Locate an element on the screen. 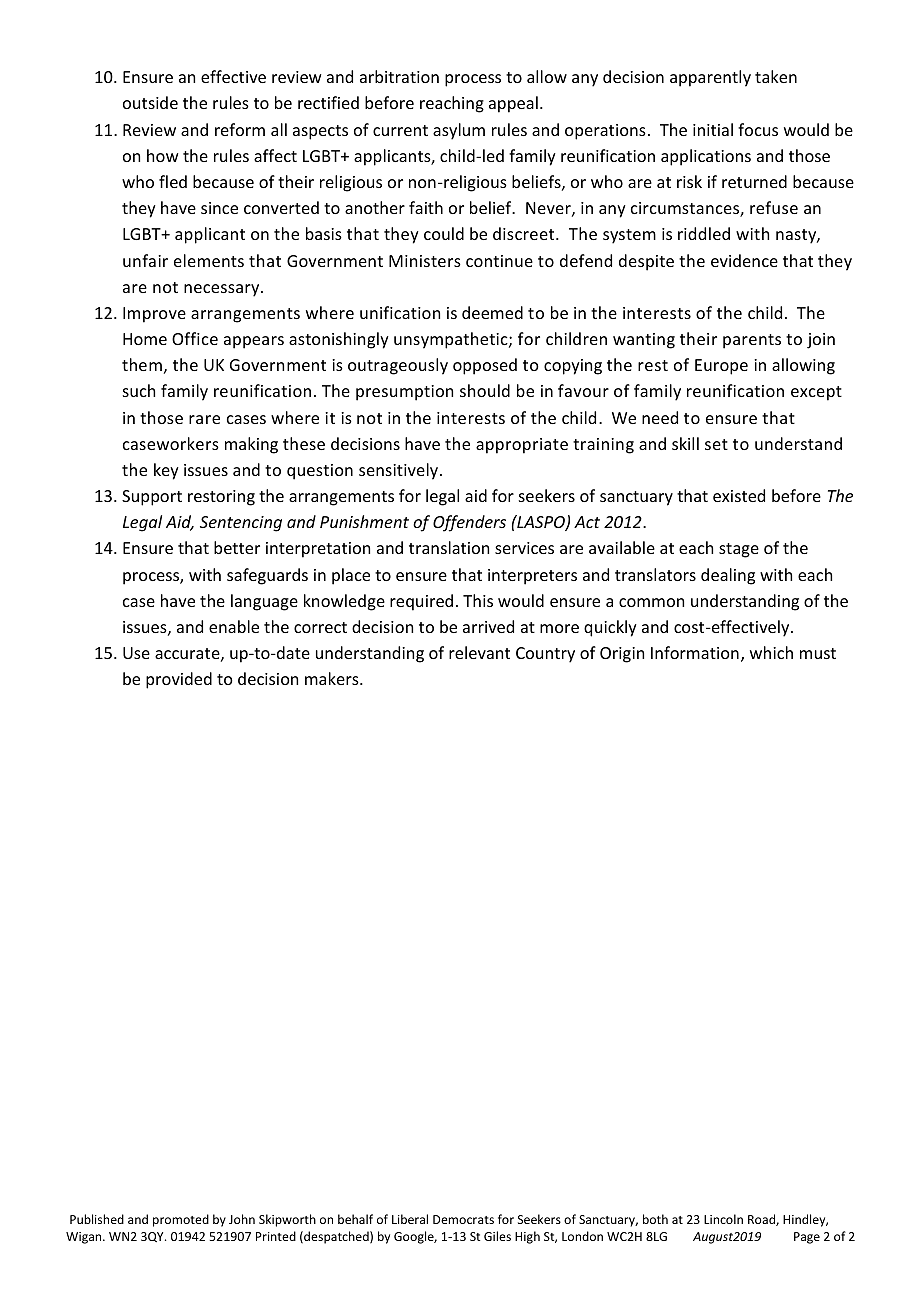 This screenshot has height=1308, width=924. asylum is located at coordinates (459, 131).
